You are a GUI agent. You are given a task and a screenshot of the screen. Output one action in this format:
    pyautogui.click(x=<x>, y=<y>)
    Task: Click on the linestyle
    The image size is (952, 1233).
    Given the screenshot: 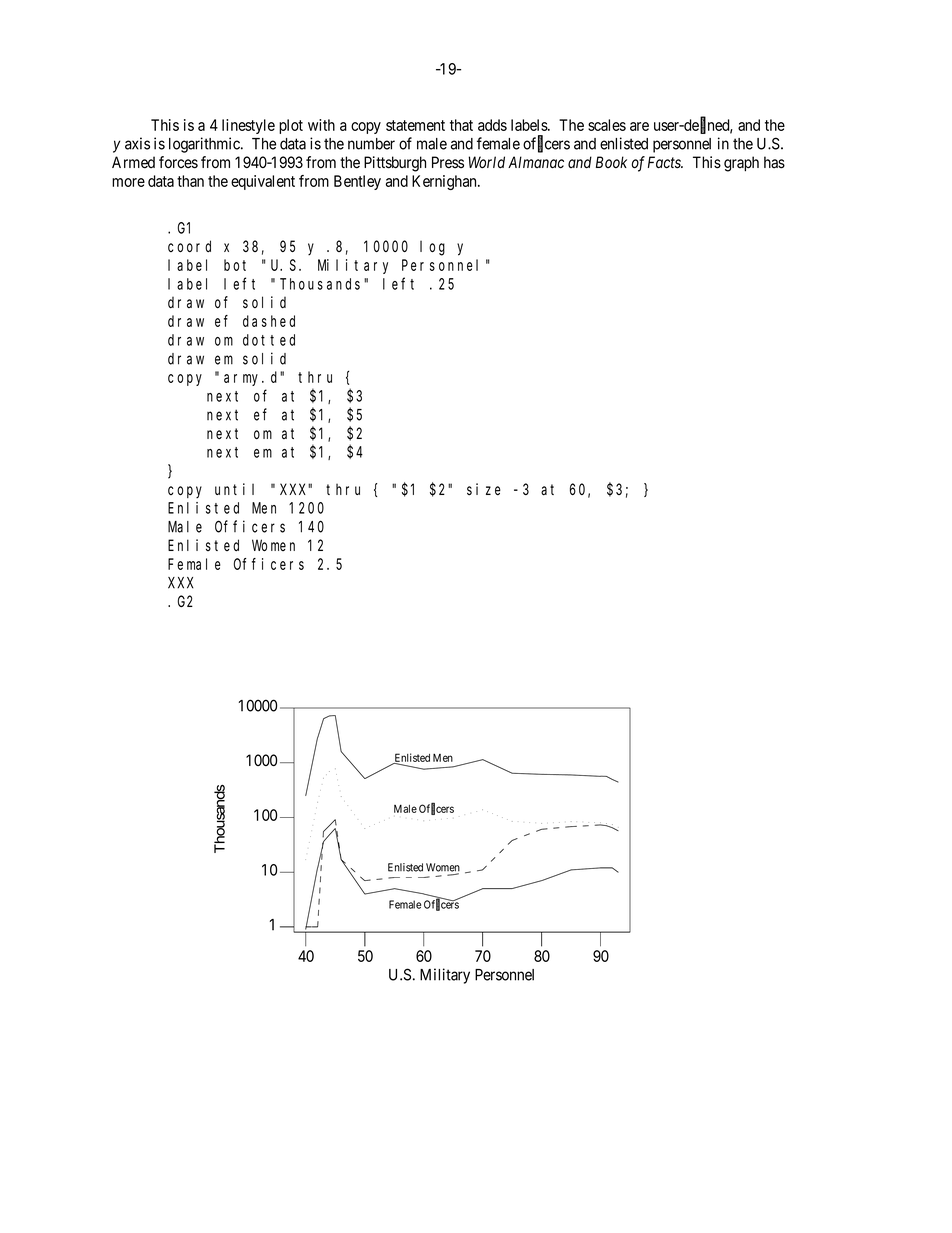 What is the action you would take?
    pyautogui.click(x=248, y=126)
